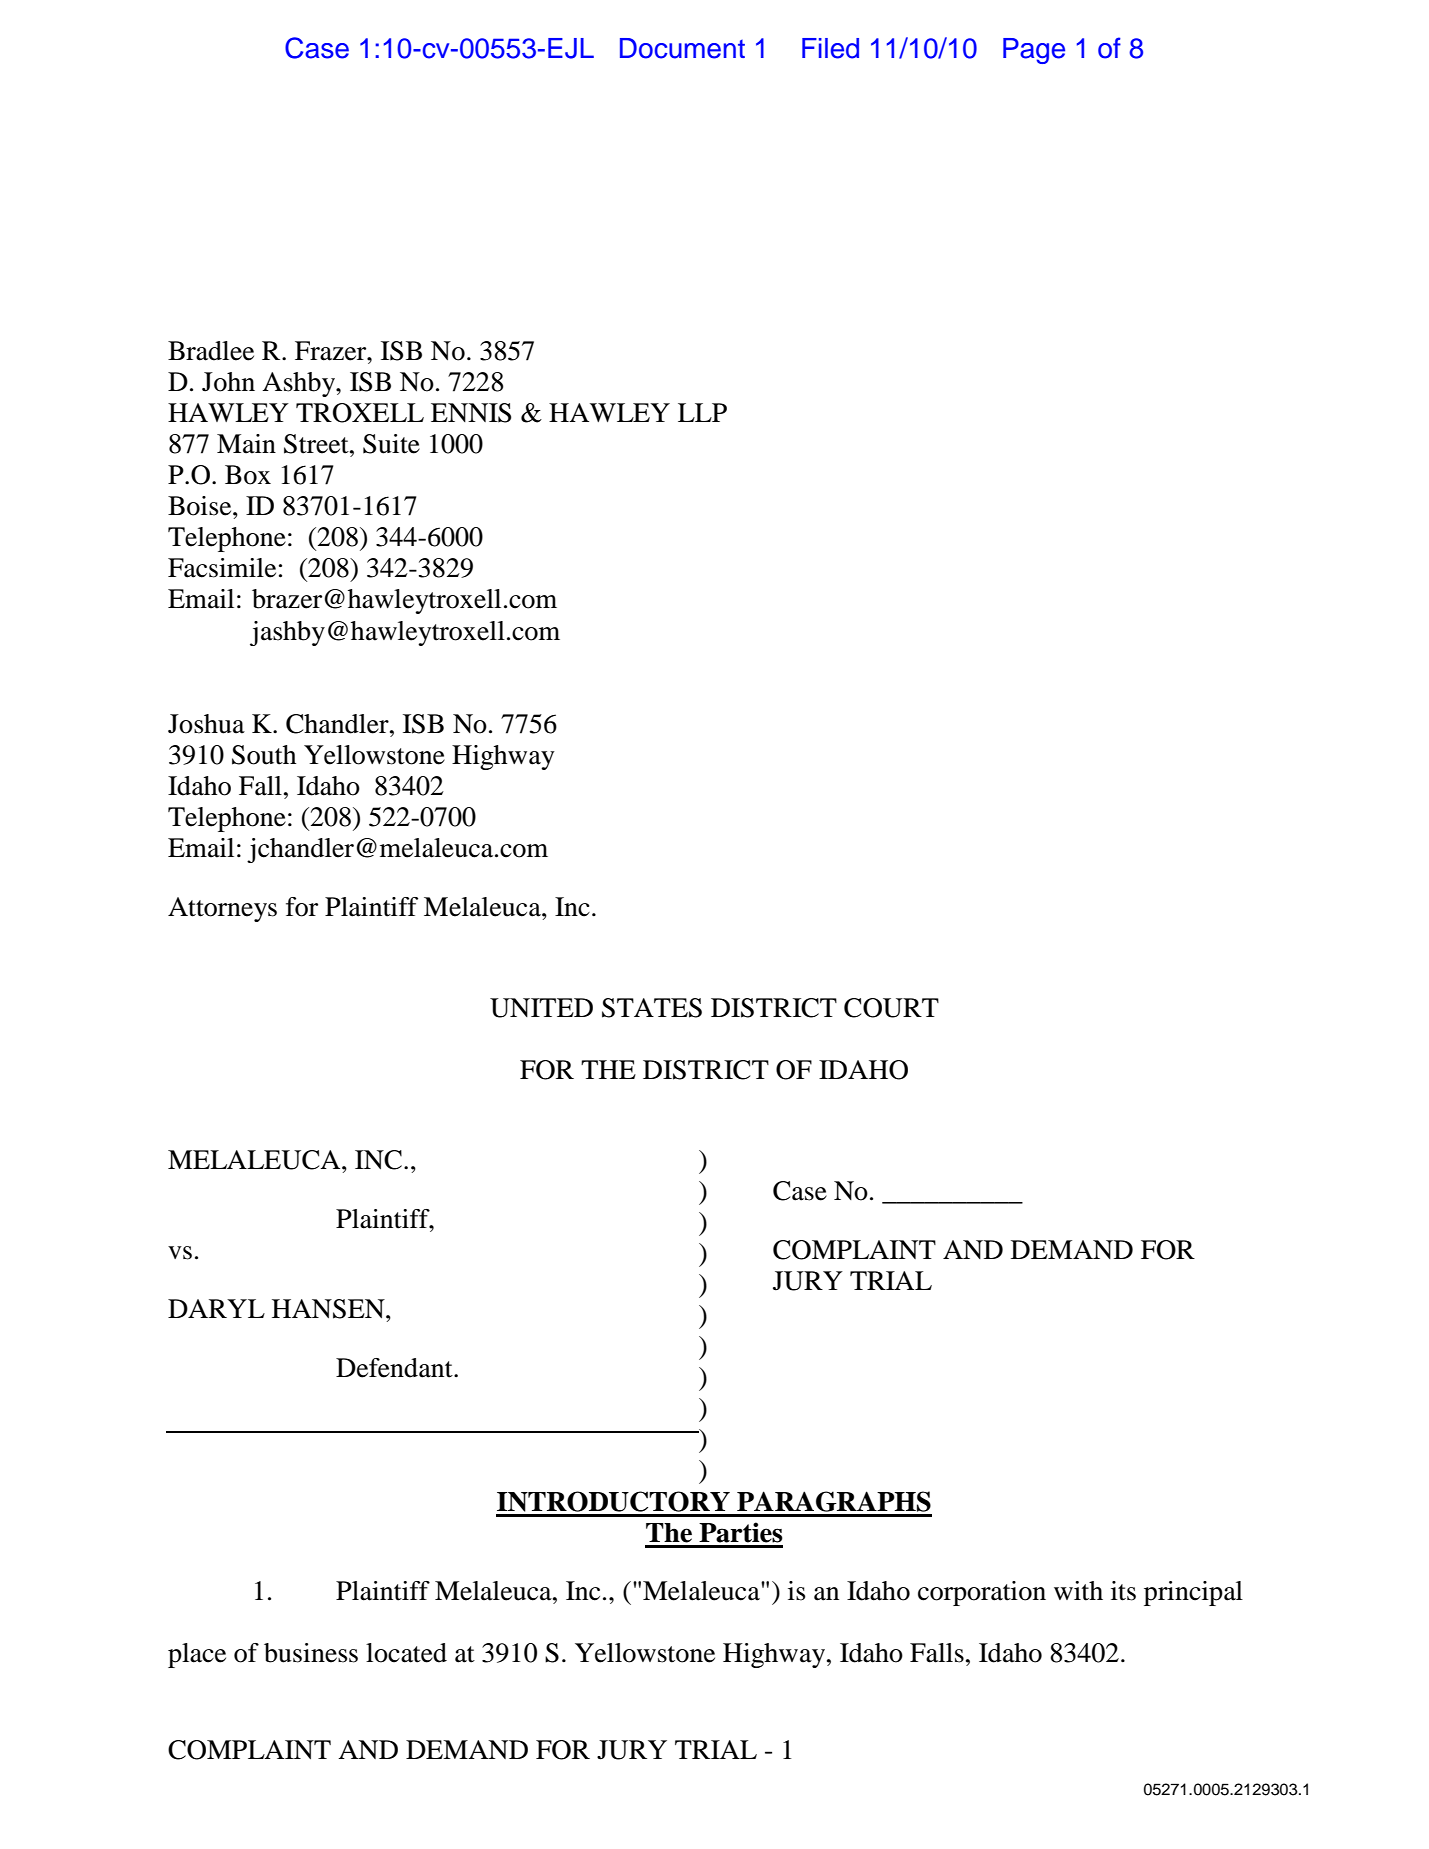 The width and height of the screenshot is (1429, 1849). What do you see at coordinates (830, 48) in the screenshot?
I see `Filed` at bounding box center [830, 48].
